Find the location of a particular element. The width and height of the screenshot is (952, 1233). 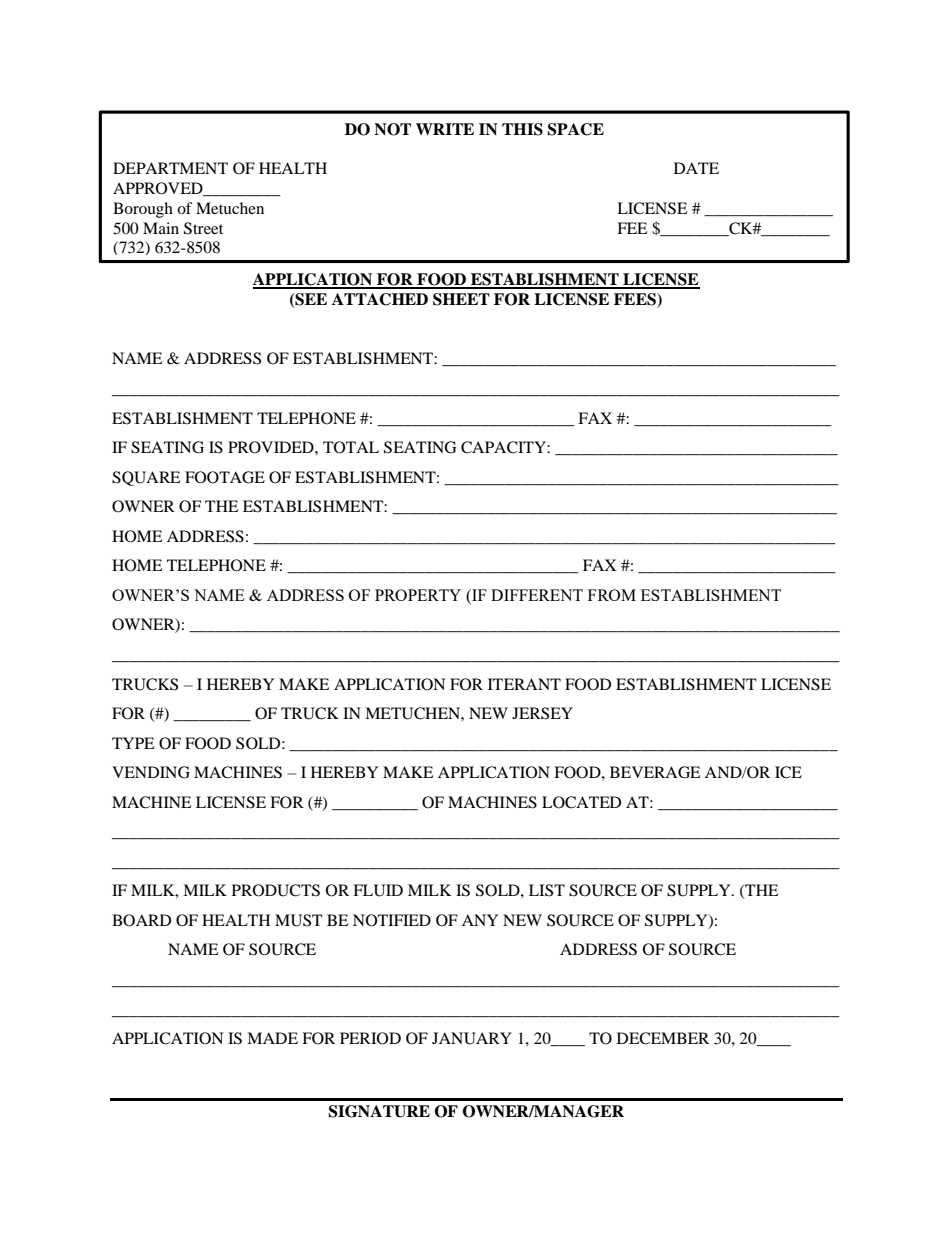

FOOTAGE is located at coordinates (225, 477).
